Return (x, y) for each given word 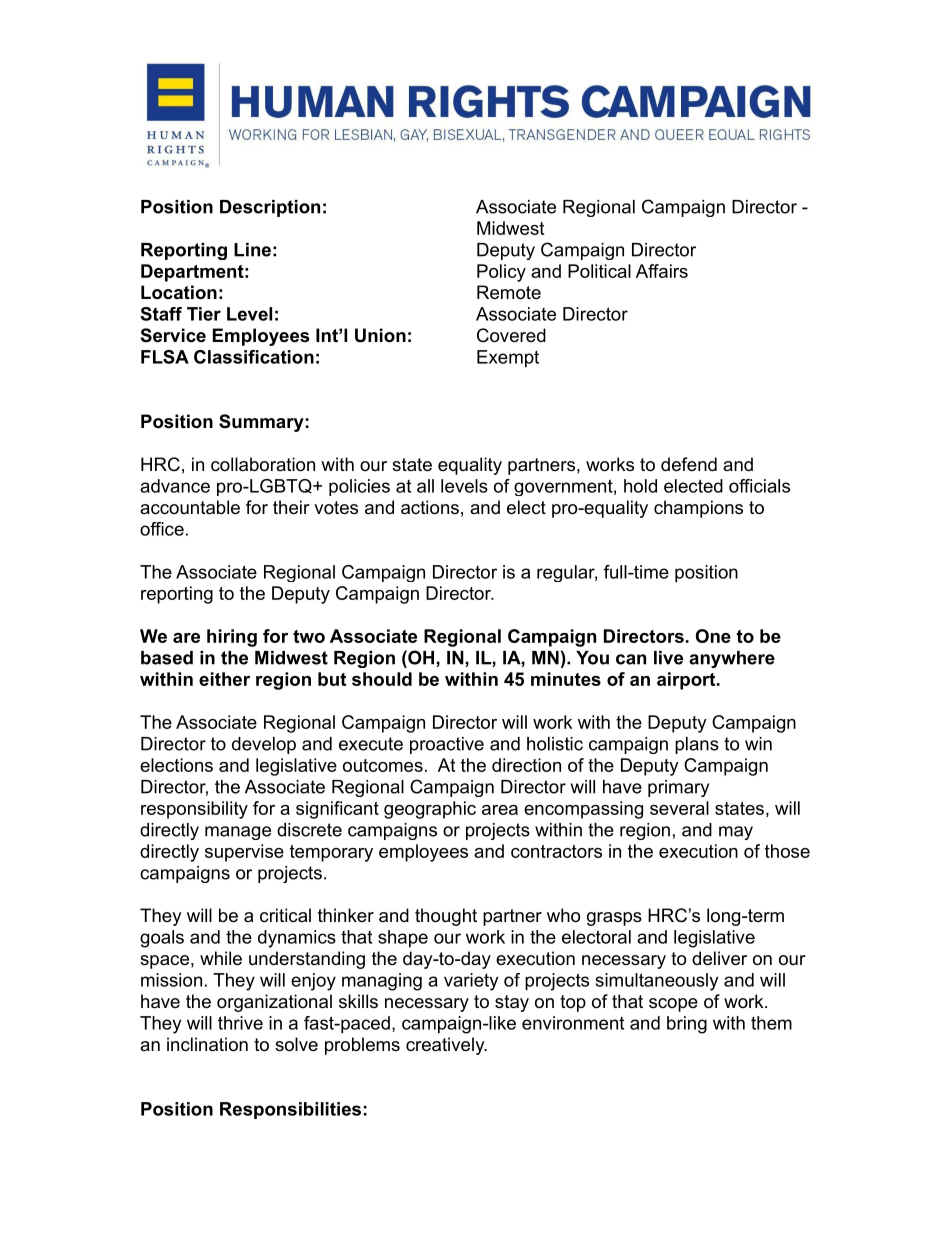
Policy (501, 273)
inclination (207, 1044)
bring (687, 1025)
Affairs (662, 271)
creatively (446, 1046)
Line (252, 250)
